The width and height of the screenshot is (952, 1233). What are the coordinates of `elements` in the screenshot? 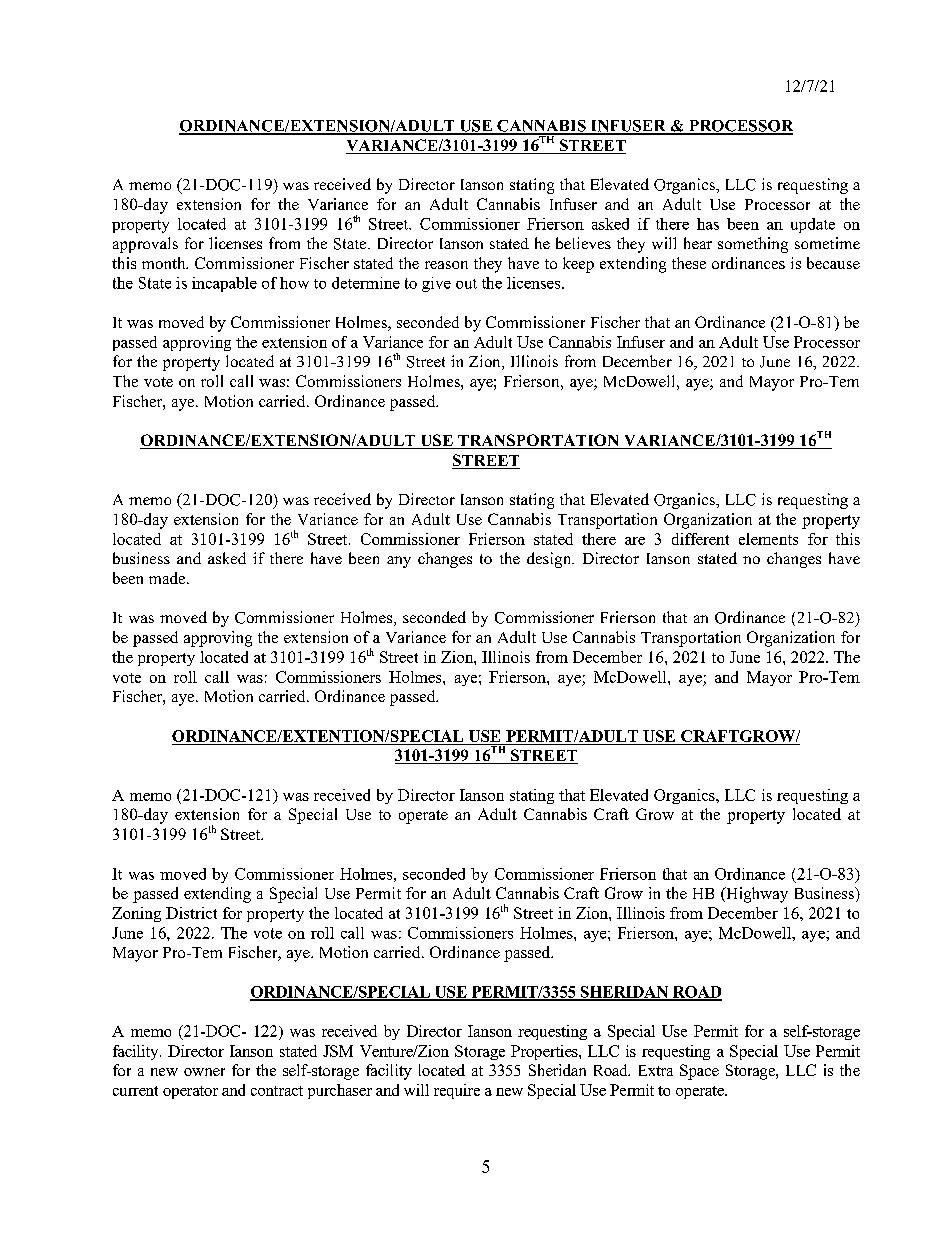 It's located at (768, 539).
